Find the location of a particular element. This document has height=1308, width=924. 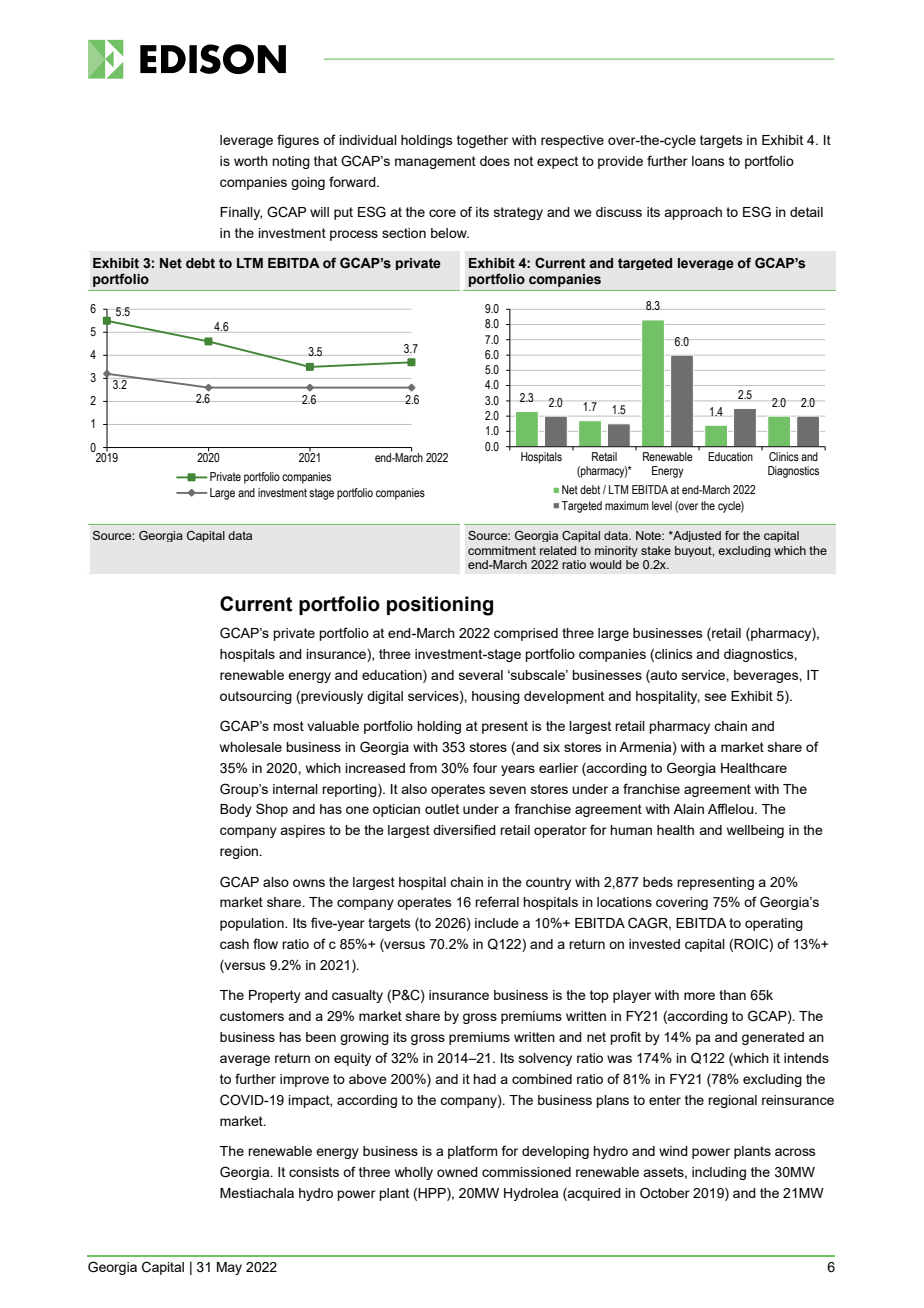

housing is located at coordinates (496, 697).
